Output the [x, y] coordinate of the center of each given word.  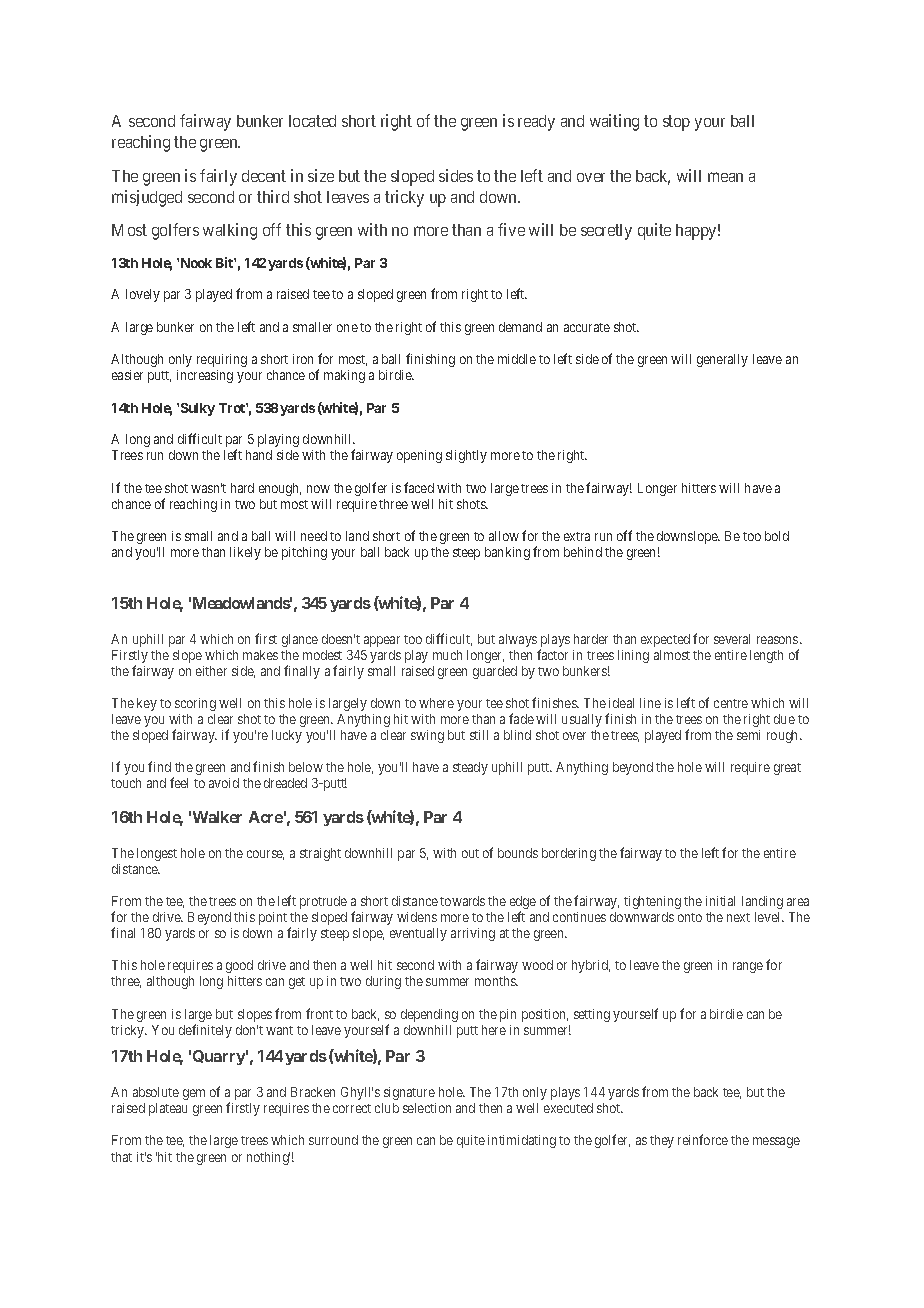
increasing [205, 376]
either [211, 671]
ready [536, 123]
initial [720, 901]
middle [517, 359]
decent [264, 176]
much [447, 655]
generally [722, 360]
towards [462, 901]
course [265, 855]
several [732, 639]
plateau [168, 1109]
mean [725, 177]
